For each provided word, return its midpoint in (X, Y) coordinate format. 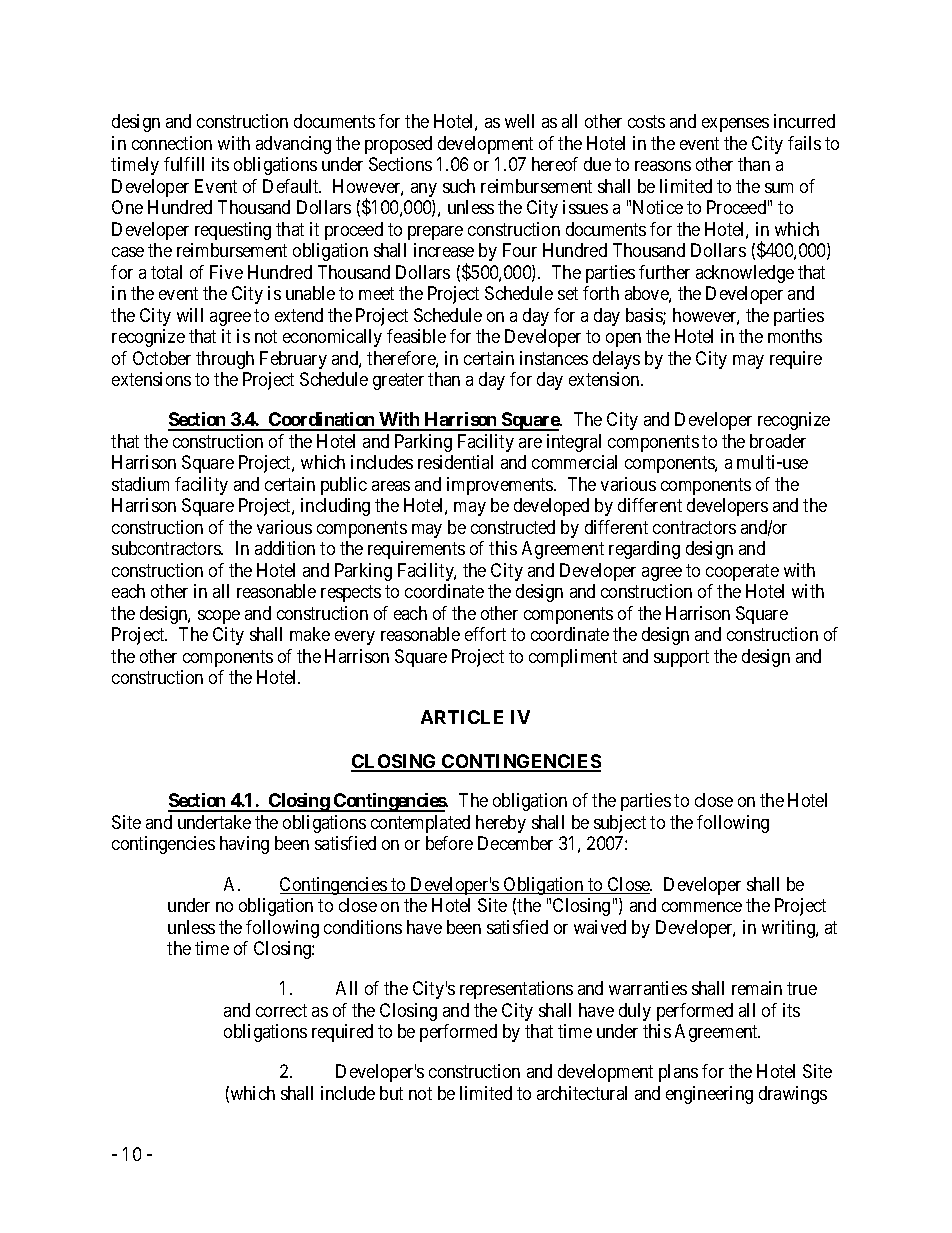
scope (219, 617)
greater (398, 381)
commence (702, 907)
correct (281, 1010)
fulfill (184, 164)
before (449, 843)
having (244, 845)
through (225, 360)
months (795, 336)
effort (485, 634)
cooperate (742, 572)
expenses (735, 125)
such (459, 186)
